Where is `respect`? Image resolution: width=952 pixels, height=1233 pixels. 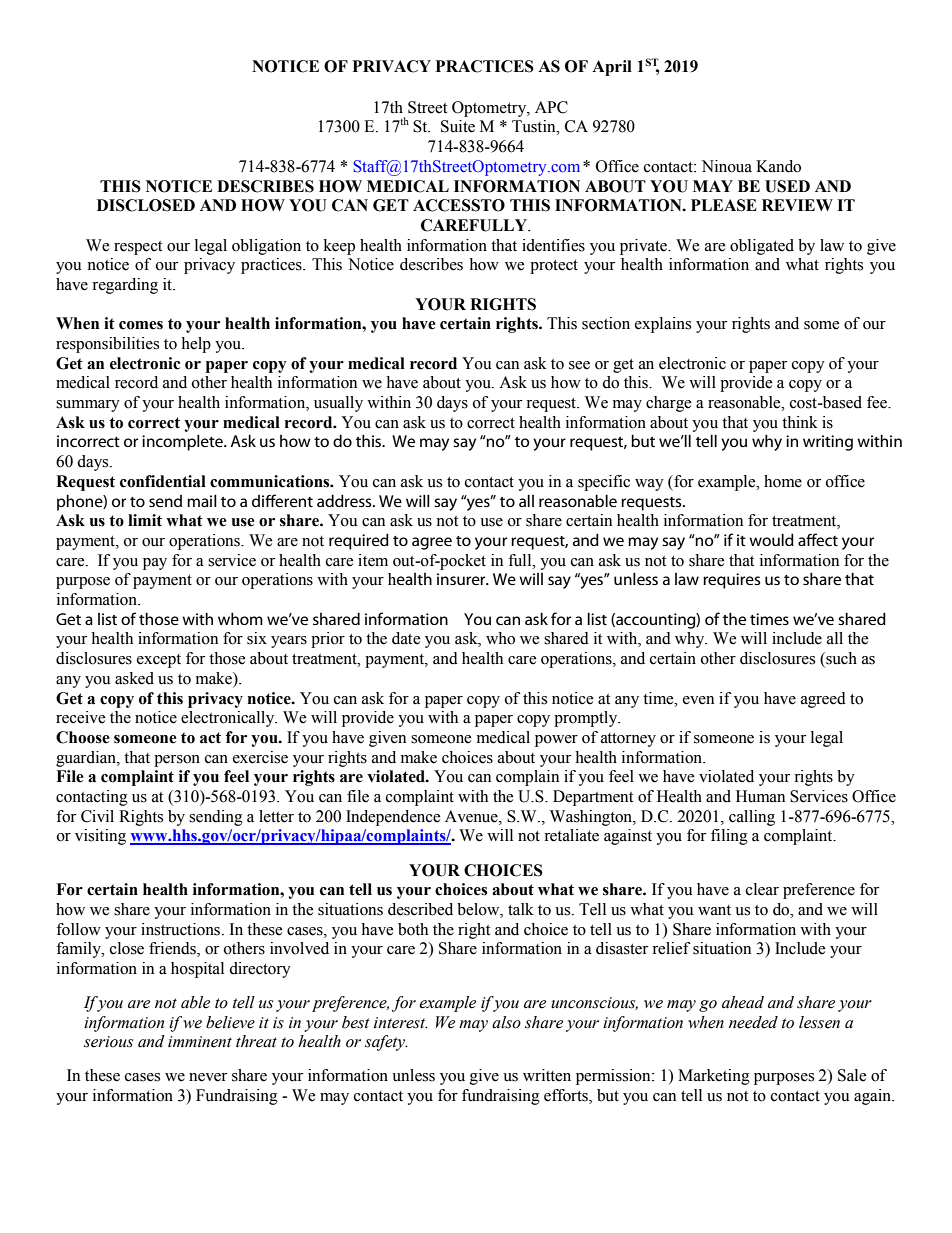 respect is located at coordinates (138, 248).
